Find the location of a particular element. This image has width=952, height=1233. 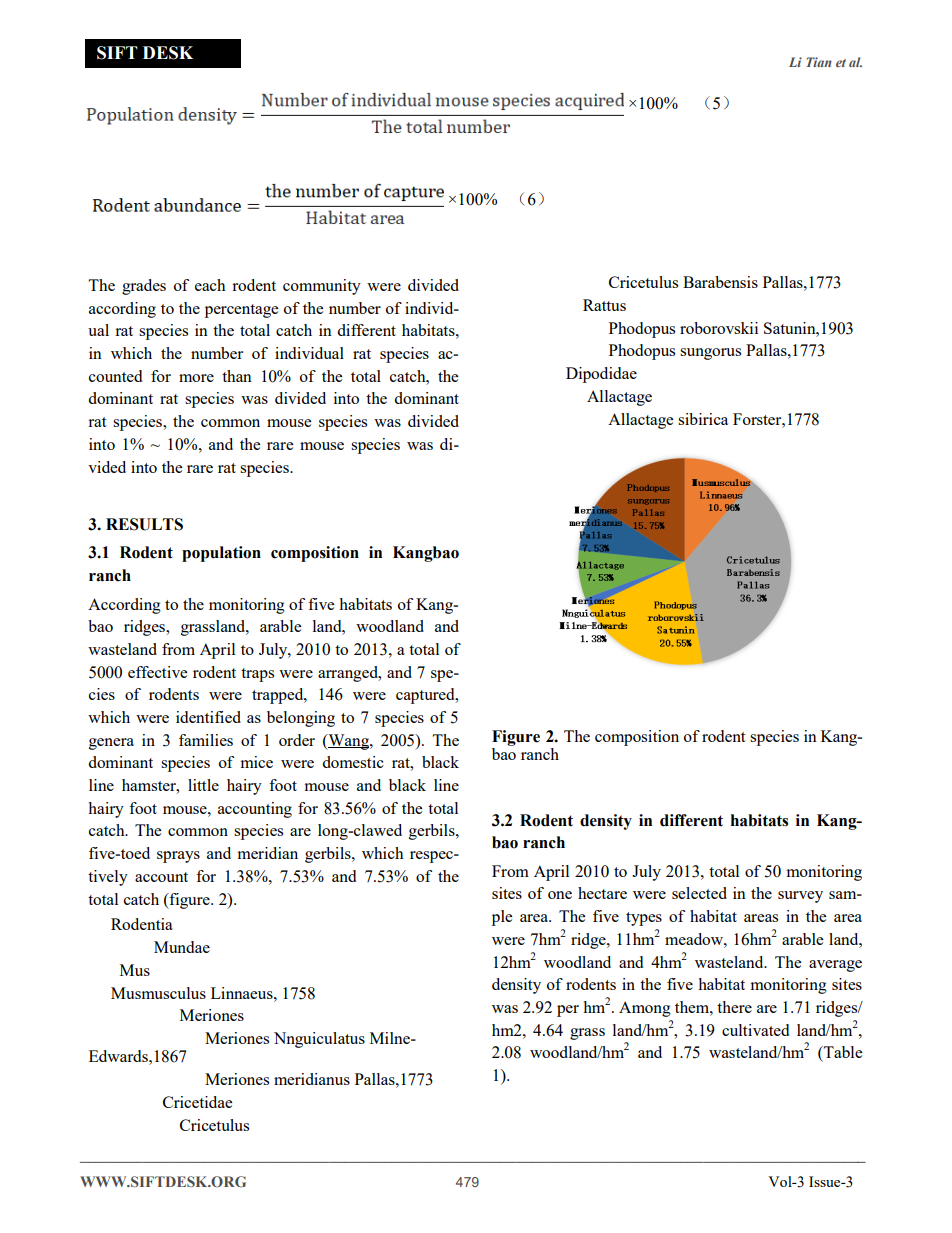

more is located at coordinates (196, 378).
